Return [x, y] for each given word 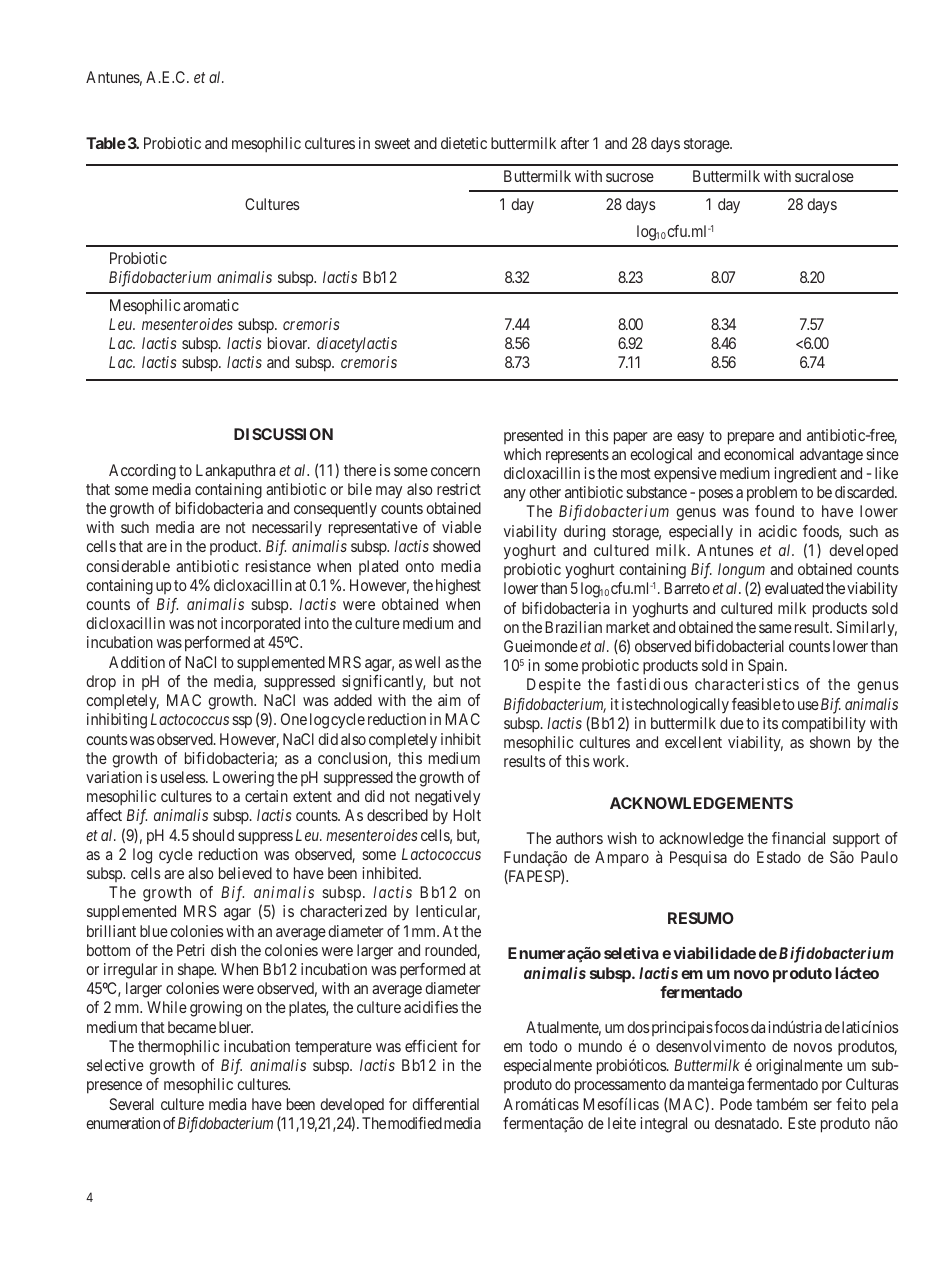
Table [106, 143]
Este [802, 1123]
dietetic [464, 143]
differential [445, 1104]
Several [131, 1104]
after [575, 143]
